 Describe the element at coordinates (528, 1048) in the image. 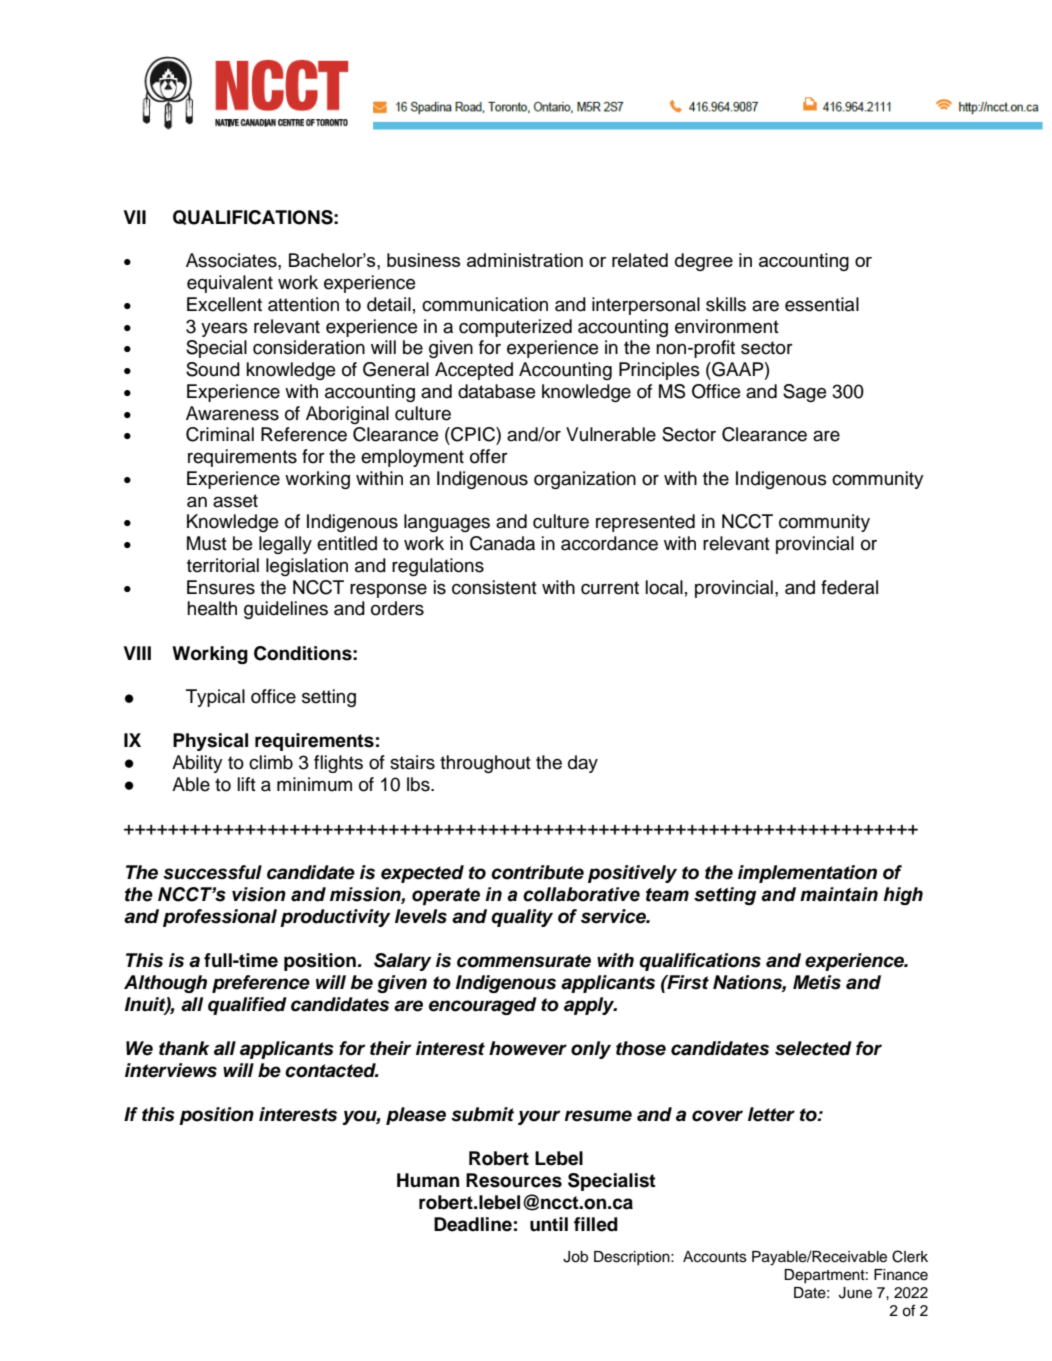

I see `however` at that location.
